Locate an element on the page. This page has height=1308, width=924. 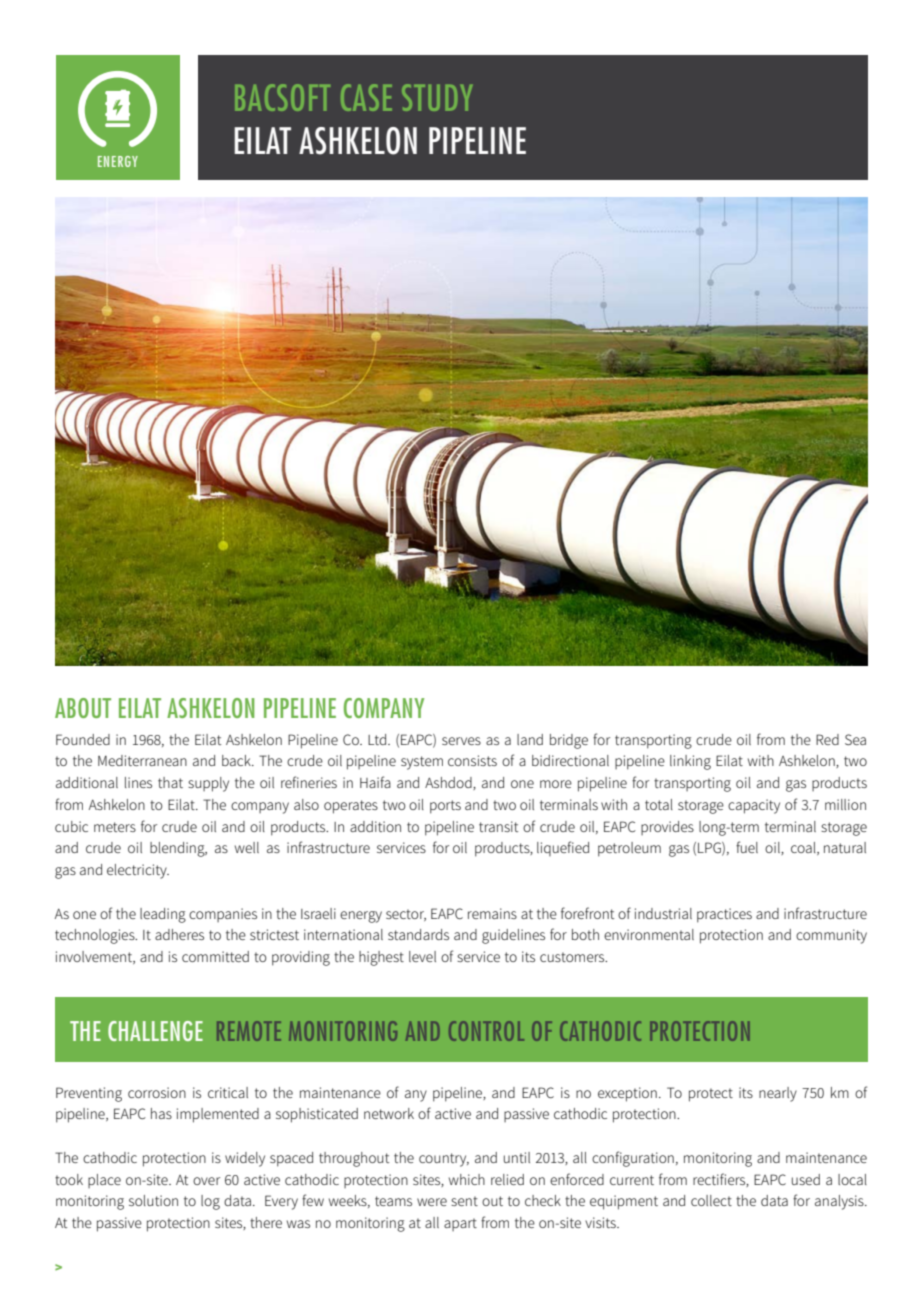
ABOUT is located at coordinates (83, 708).
